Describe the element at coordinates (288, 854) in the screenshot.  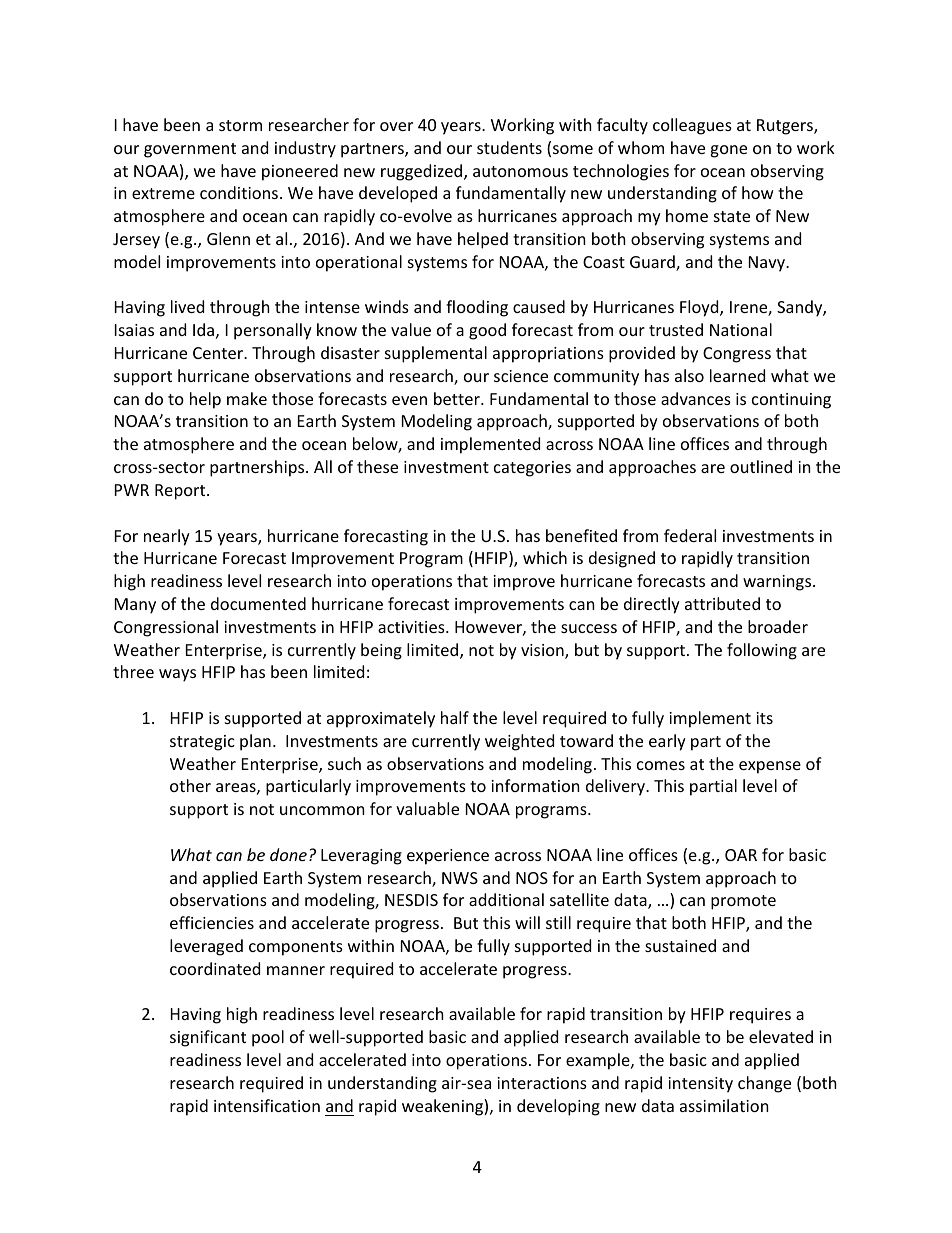
I see `done` at that location.
